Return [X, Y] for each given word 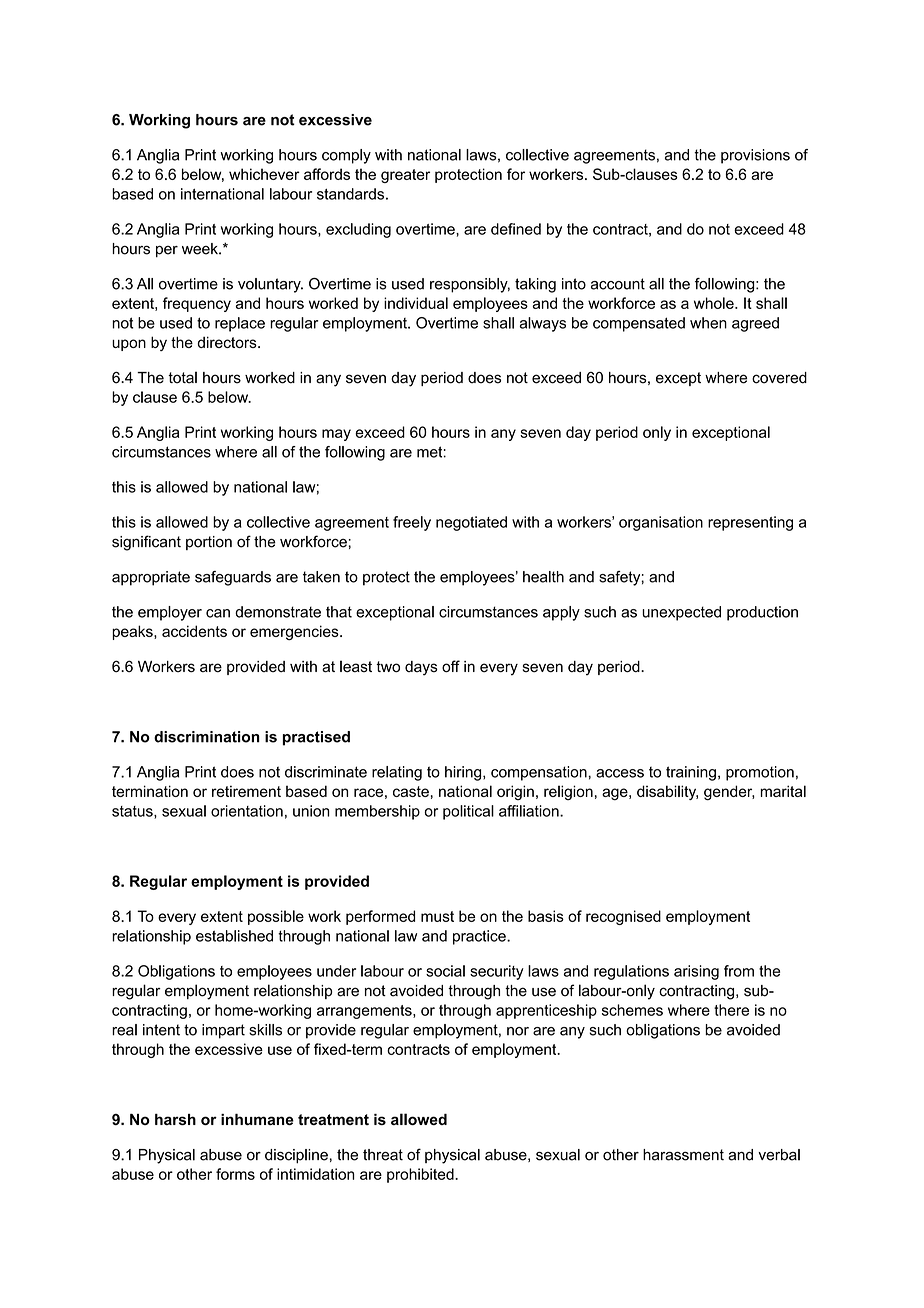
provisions [755, 156]
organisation [661, 523]
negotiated [471, 523]
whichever [264, 174]
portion [209, 543]
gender [729, 793]
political [468, 812]
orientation [247, 811]
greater [405, 176]
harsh [175, 1119]
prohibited [421, 1175]
